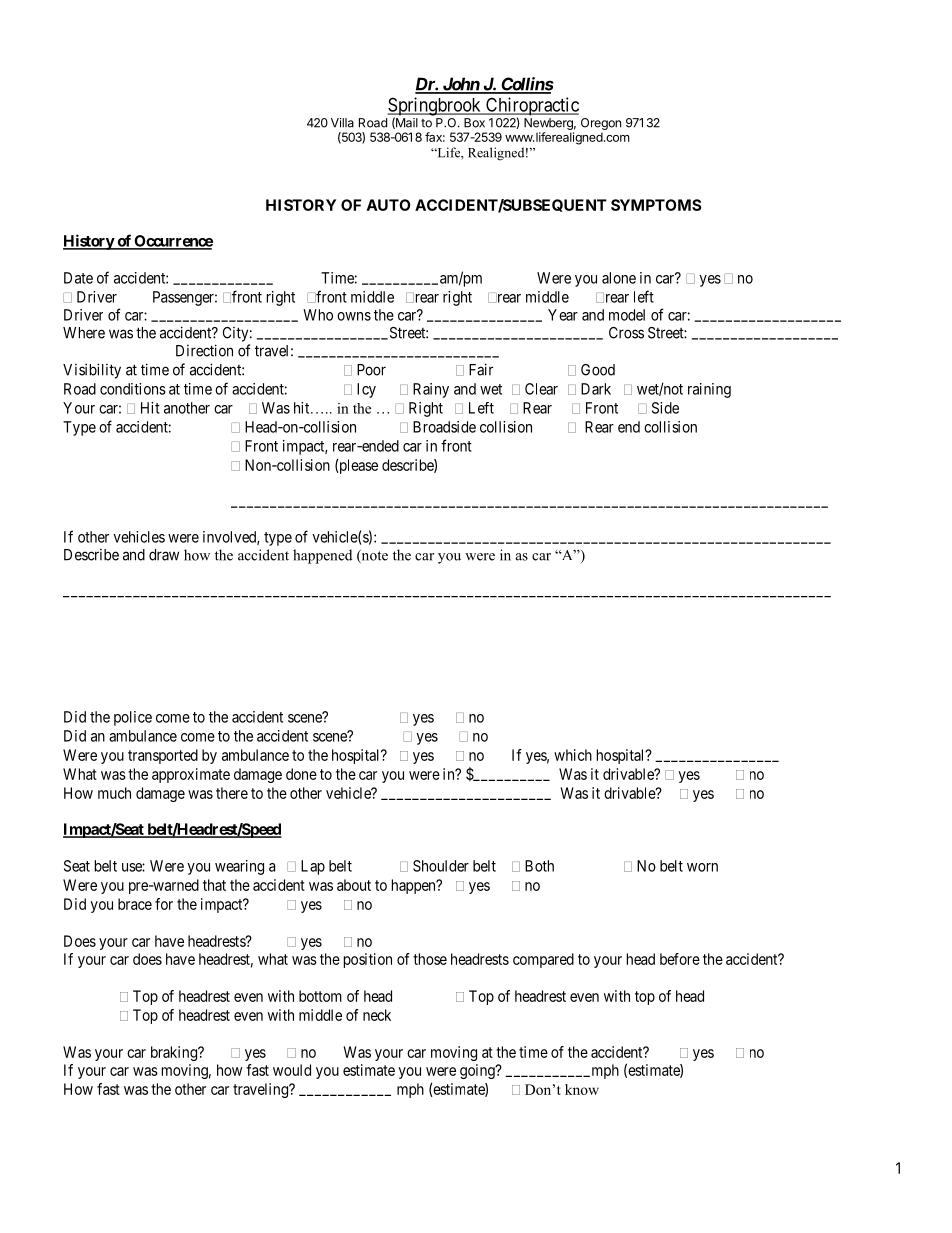 The image size is (952, 1233). What do you see at coordinates (292, 1070) in the document?
I see `would` at bounding box center [292, 1070].
